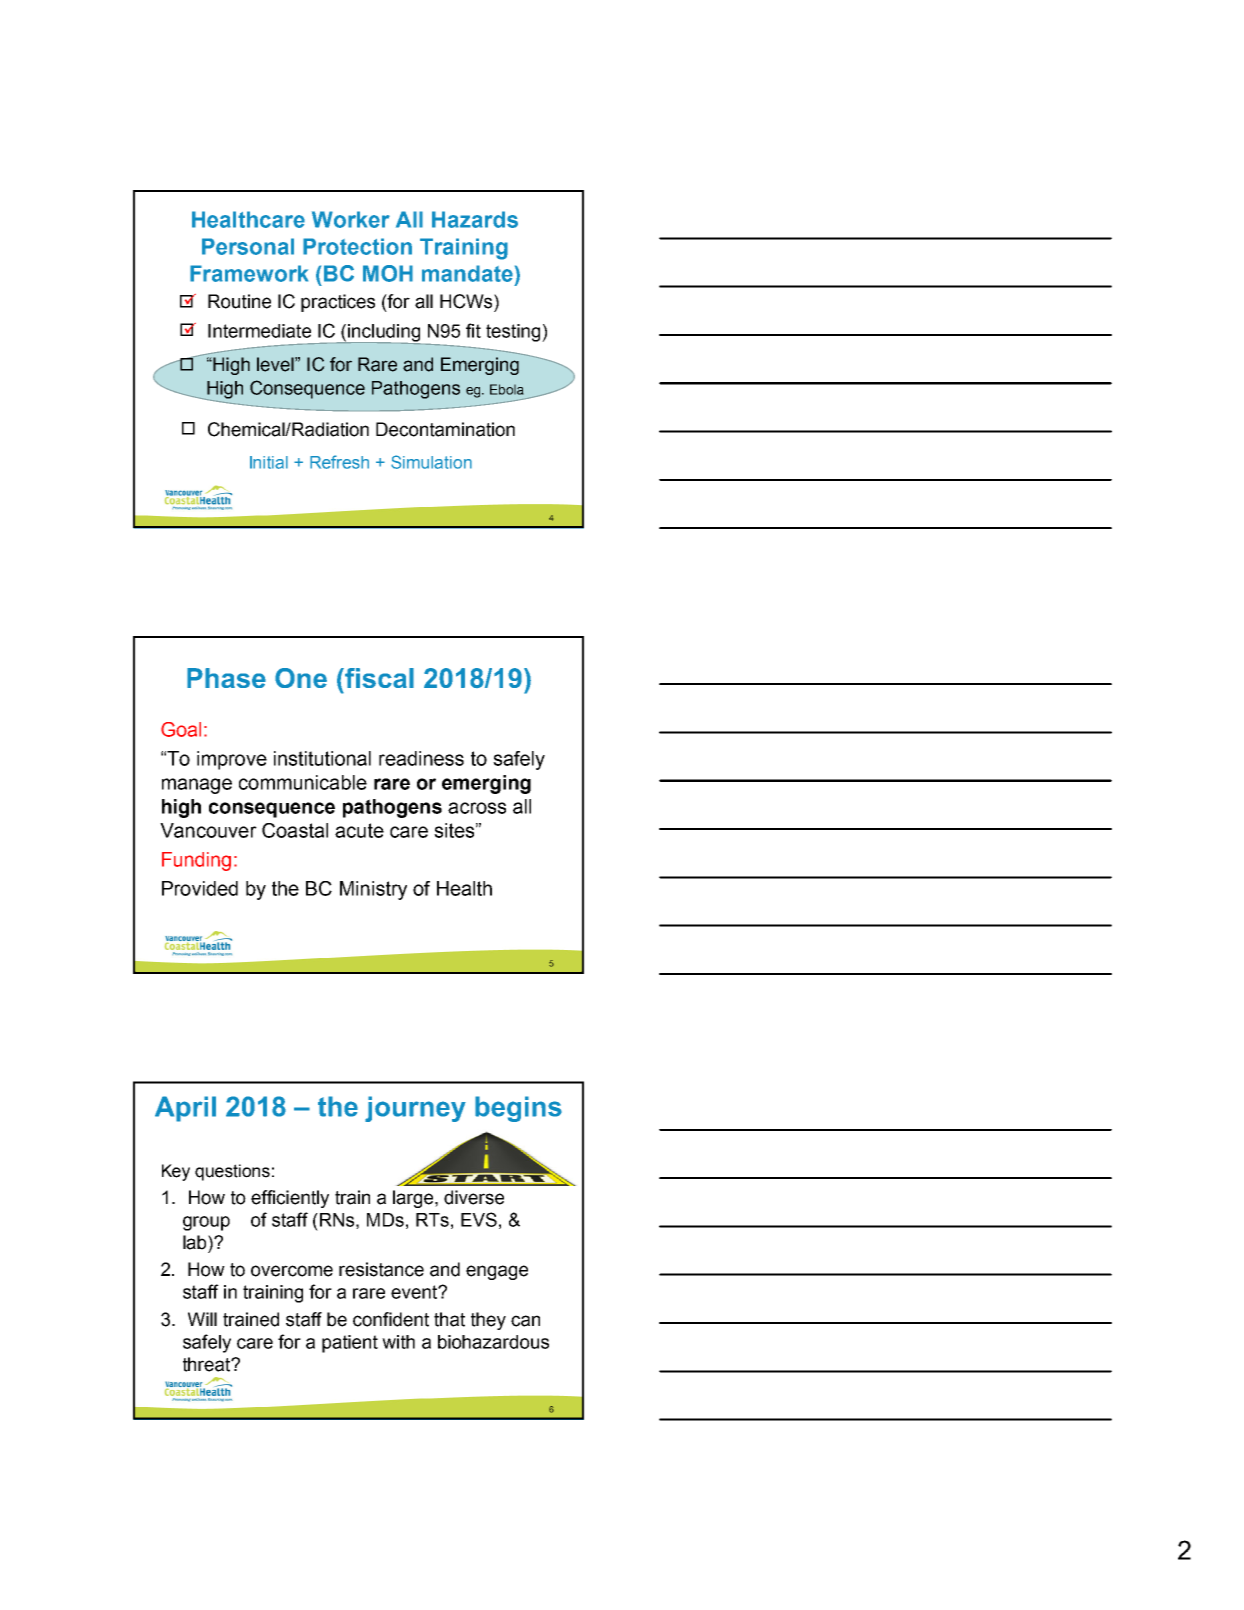  What do you see at coordinates (269, 462) in the screenshot?
I see `Initial` at bounding box center [269, 462].
